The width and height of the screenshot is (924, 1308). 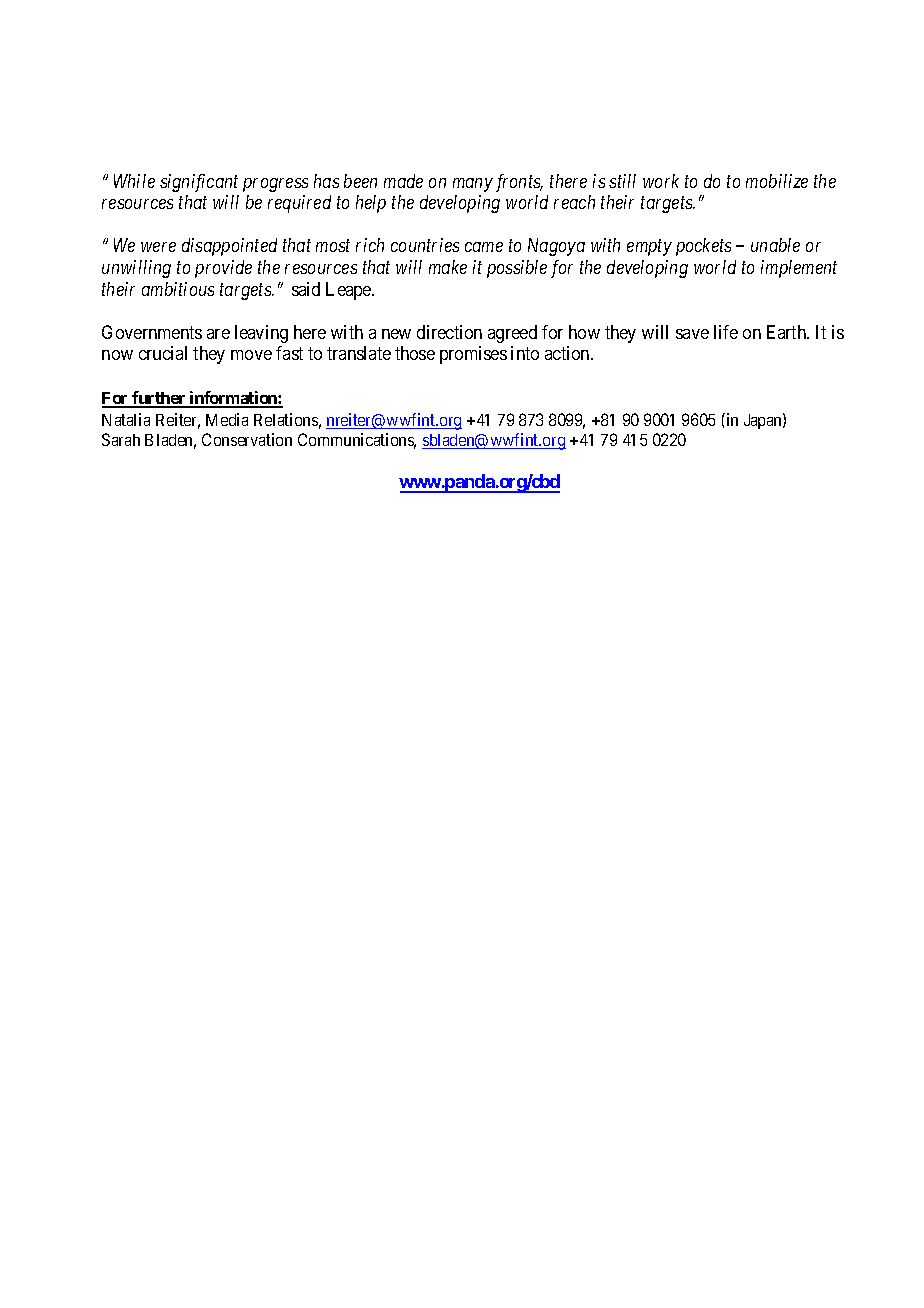 I want to click on promises, so click(x=473, y=355).
